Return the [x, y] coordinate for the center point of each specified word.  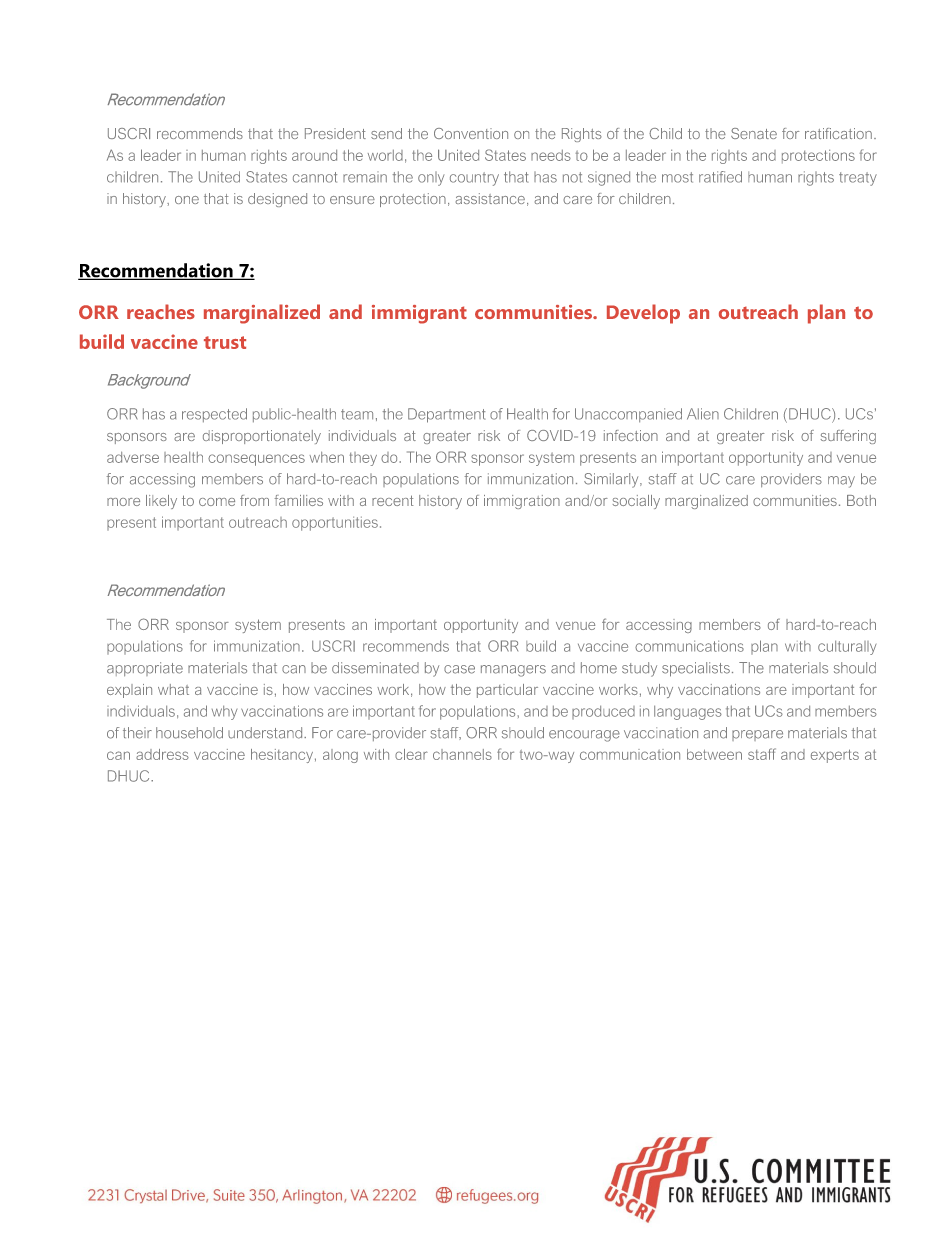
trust [225, 342]
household [189, 733]
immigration [522, 502]
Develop [643, 314]
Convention [471, 133]
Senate [754, 133]
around [314, 155]
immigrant [419, 314]
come [217, 502]
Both [861, 500]
